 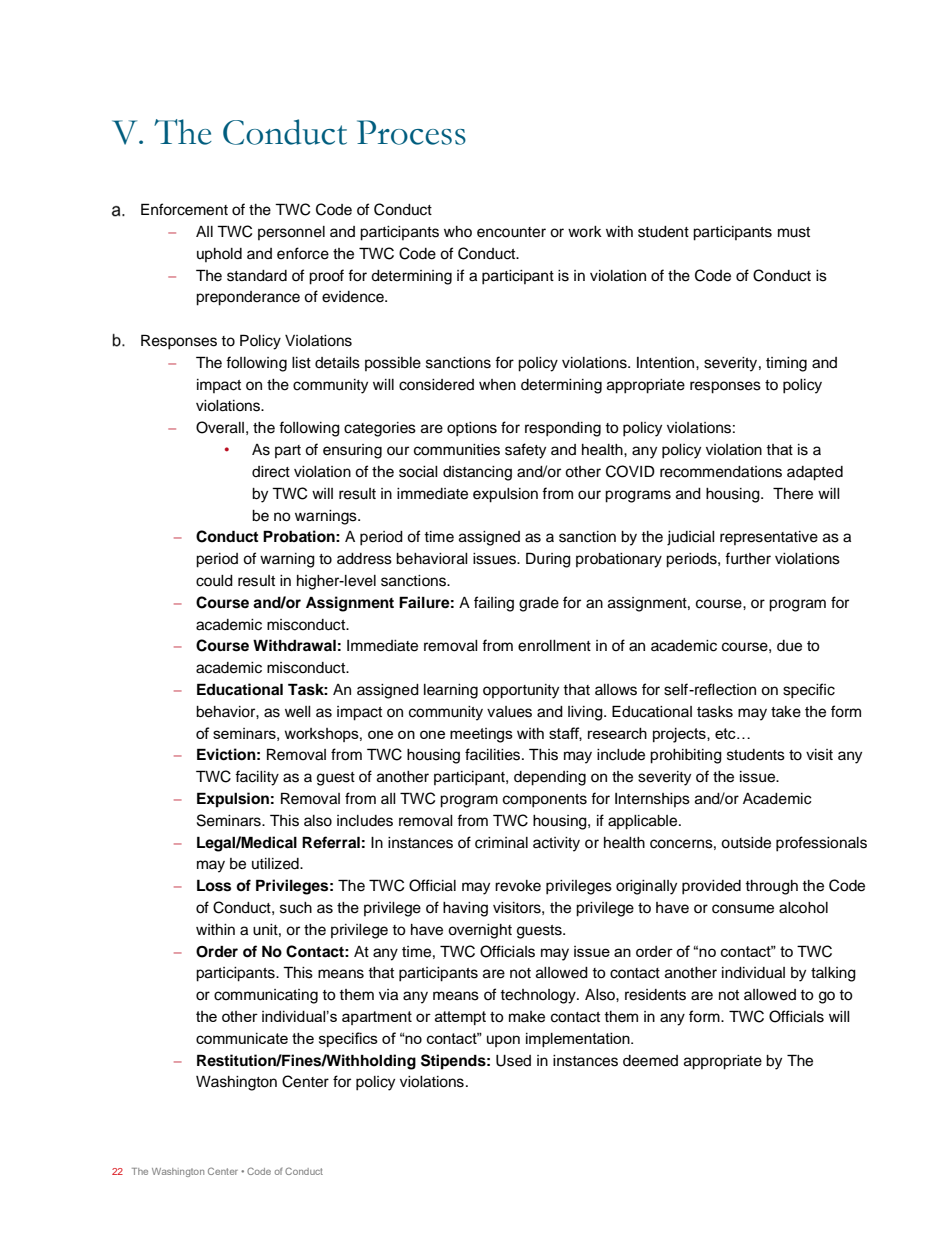 What do you see at coordinates (511, 232) in the screenshot?
I see `encounter` at bounding box center [511, 232].
